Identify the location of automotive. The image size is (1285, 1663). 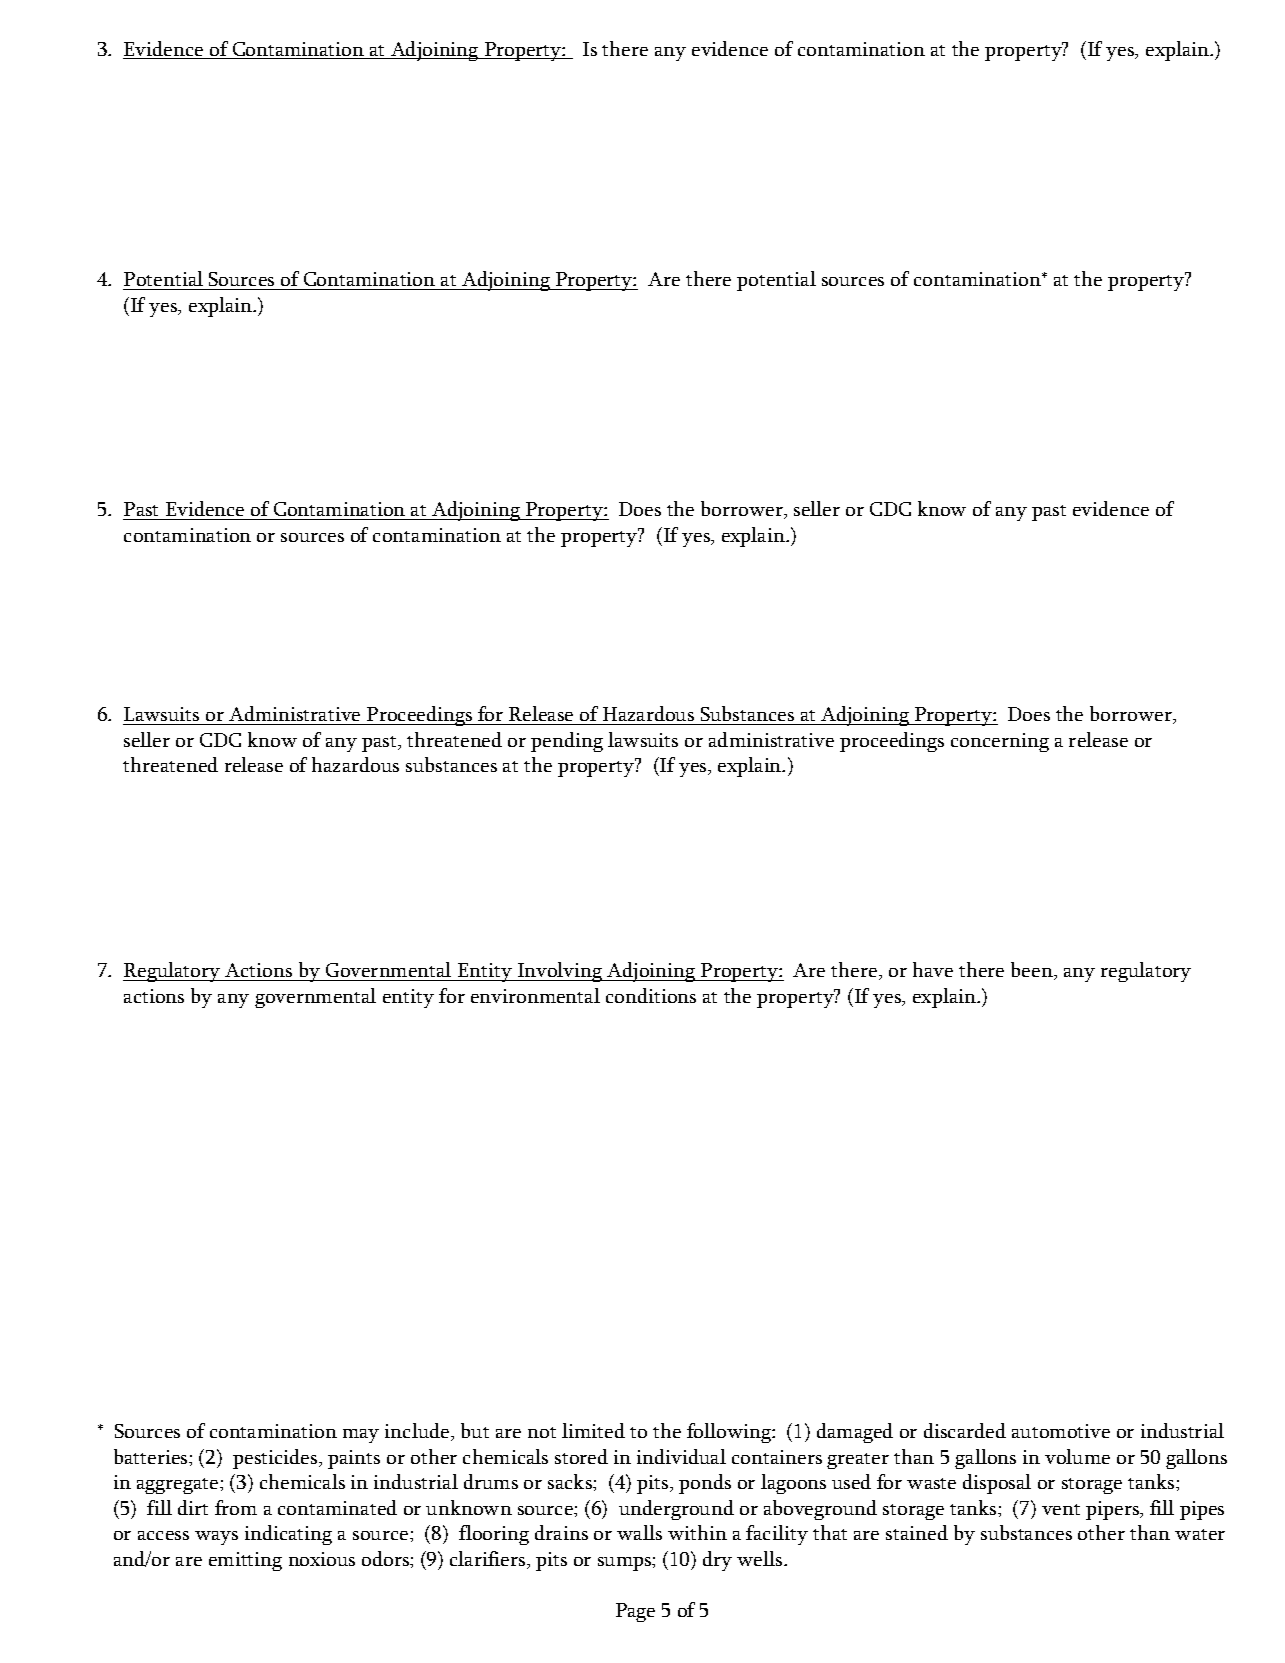
(1061, 1431).
